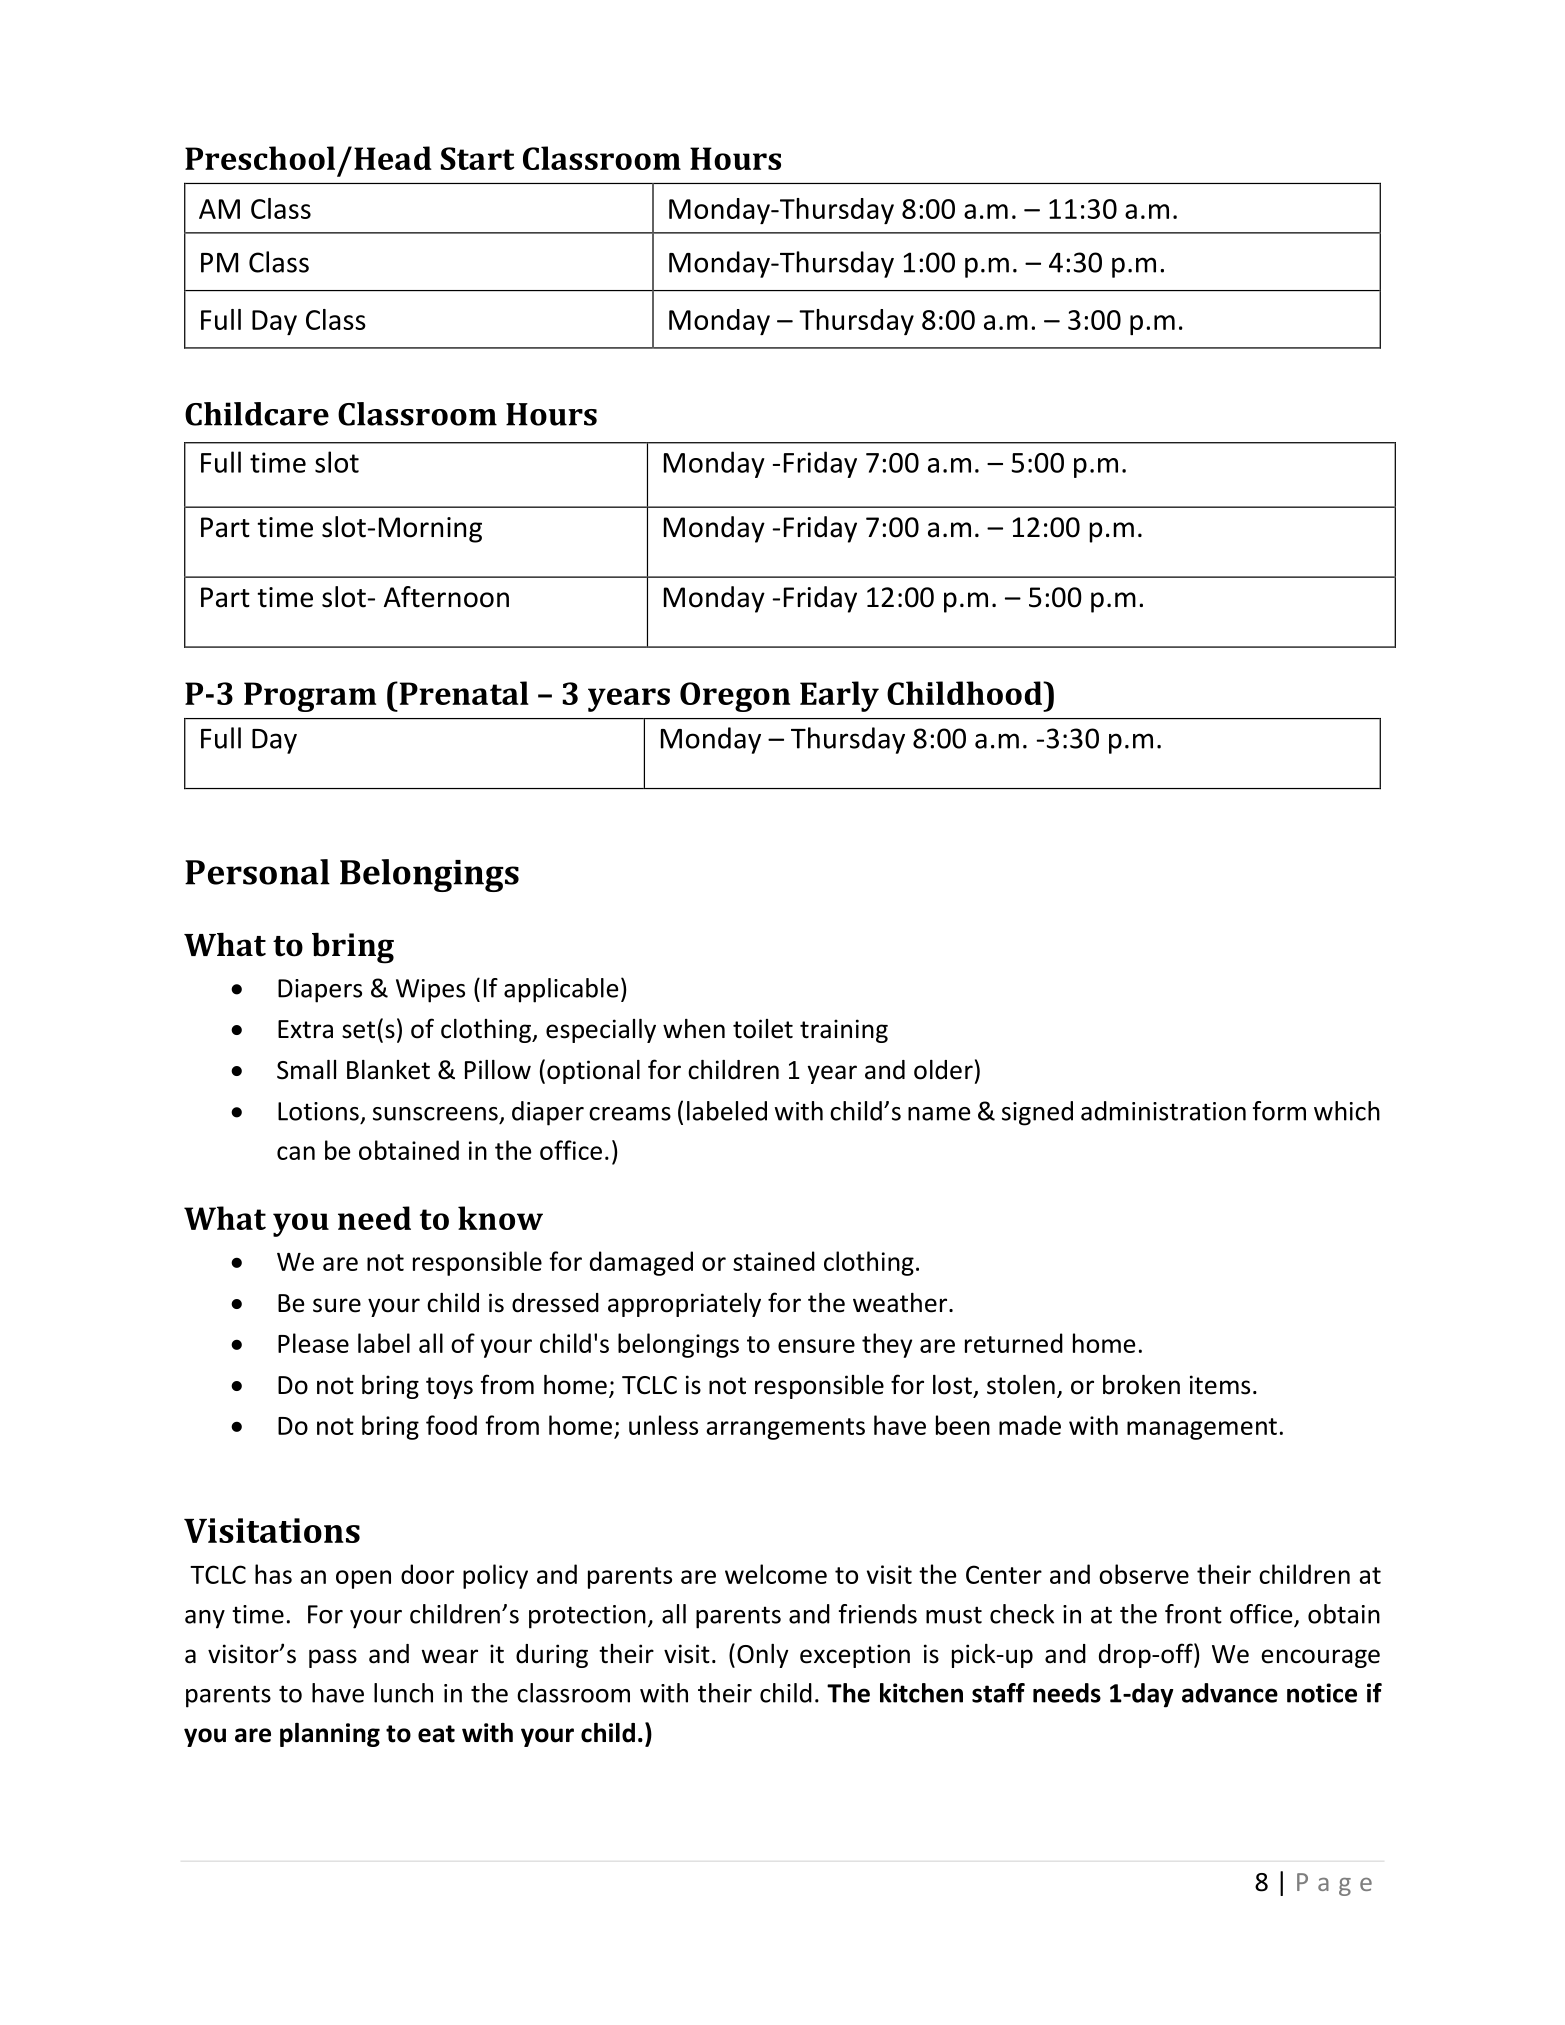 The height and width of the screenshot is (2025, 1565). I want to click on Early, so click(839, 696).
